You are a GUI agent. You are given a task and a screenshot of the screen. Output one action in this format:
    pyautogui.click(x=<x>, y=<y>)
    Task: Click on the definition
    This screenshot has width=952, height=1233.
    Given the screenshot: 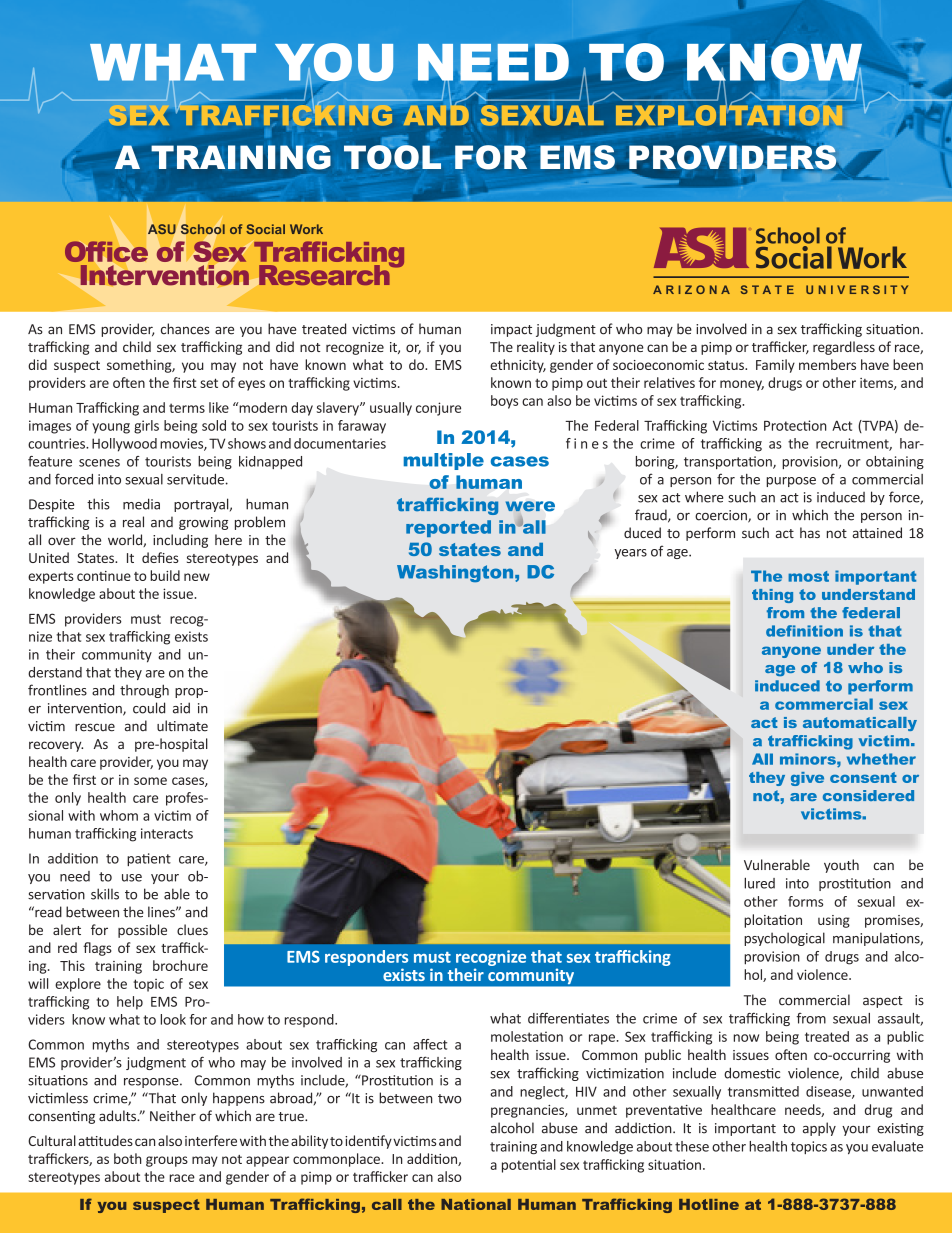 What is the action you would take?
    pyautogui.click(x=804, y=631)
